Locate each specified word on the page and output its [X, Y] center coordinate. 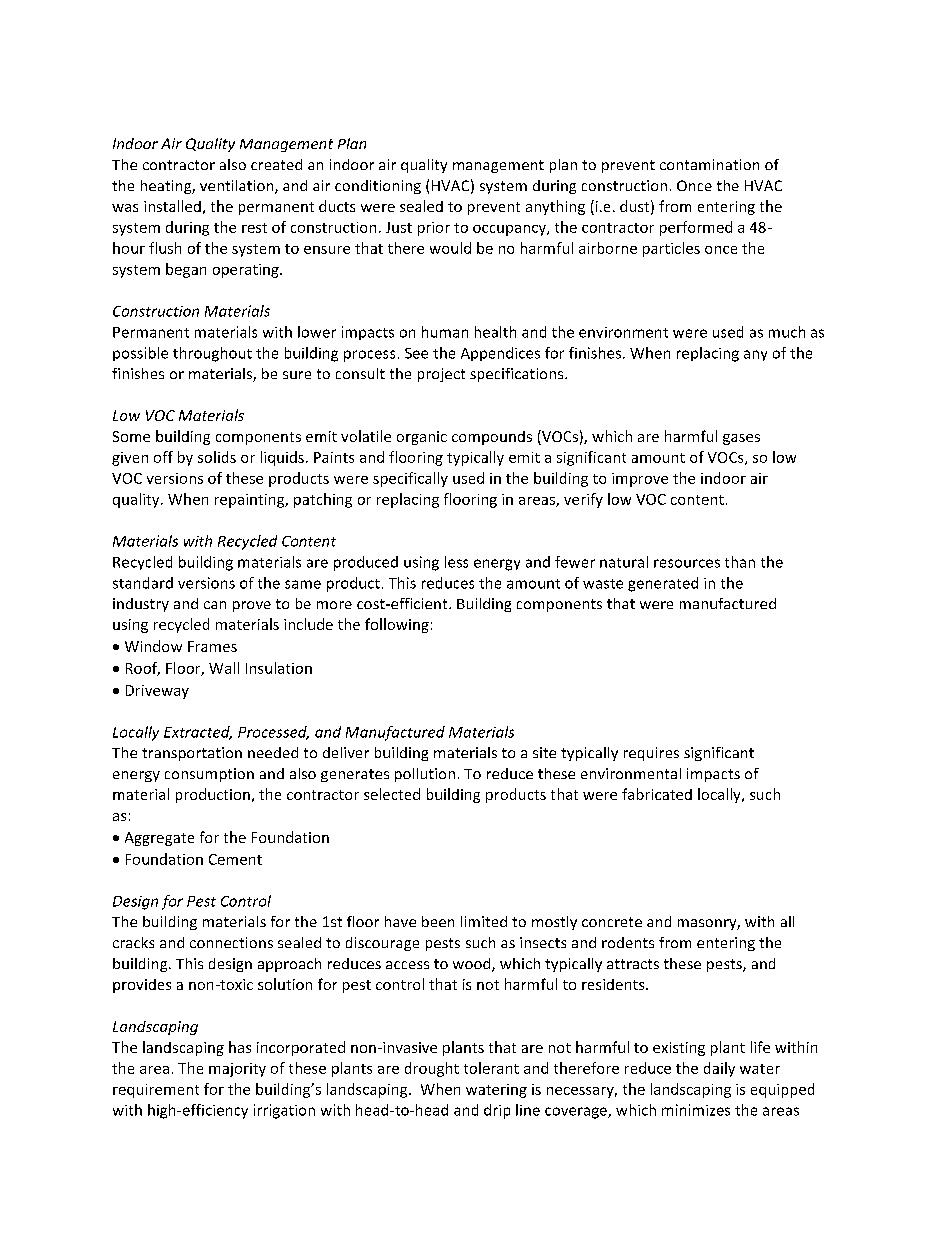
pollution [425, 775]
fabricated [657, 794]
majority [237, 1070]
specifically [410, 479]
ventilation [238, 187]
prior [434, 229]
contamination [709, 164]
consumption [209, 775]
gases [741, 439]
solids [217, 457]
